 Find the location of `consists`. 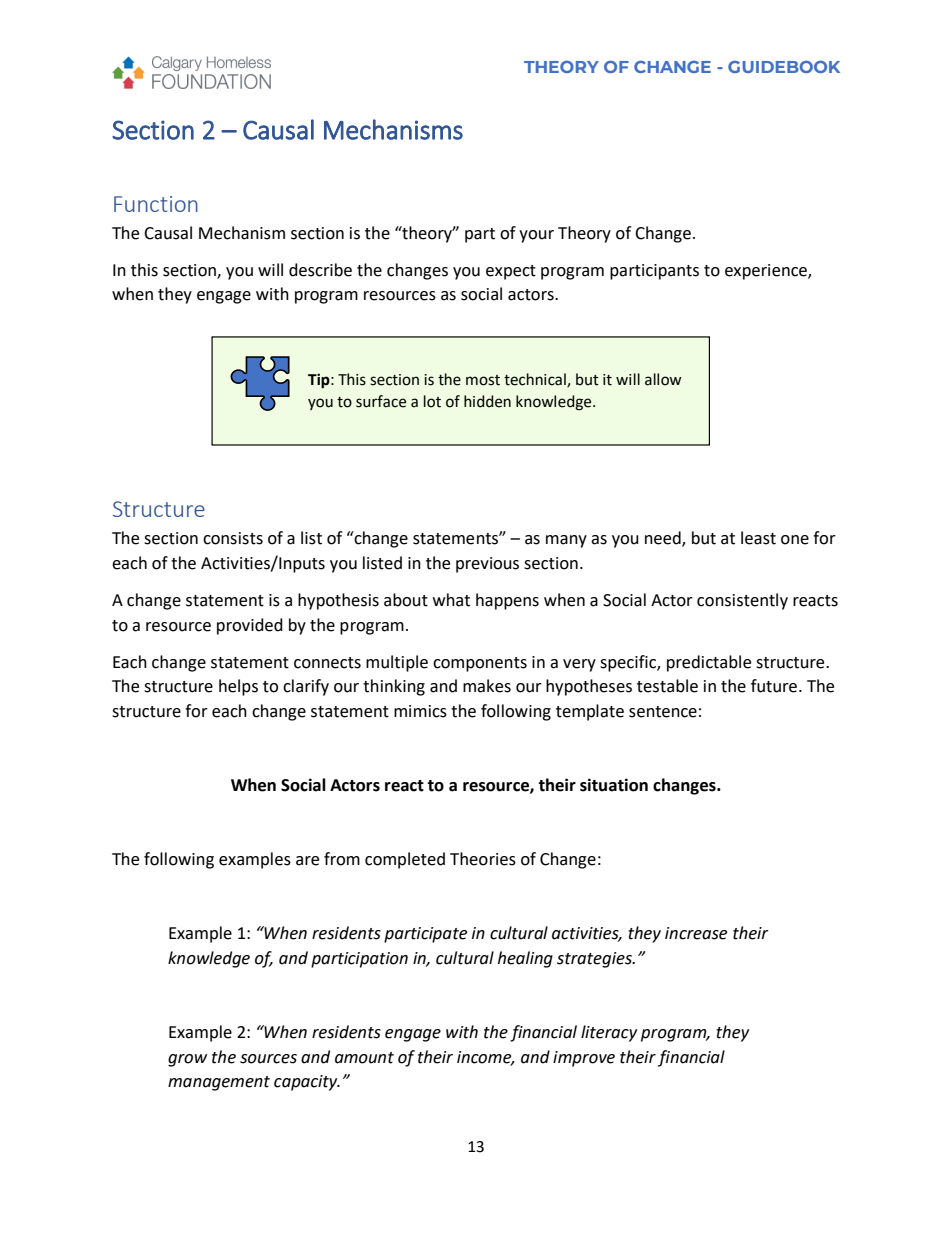

consists is located at coordinates (233, 538).
